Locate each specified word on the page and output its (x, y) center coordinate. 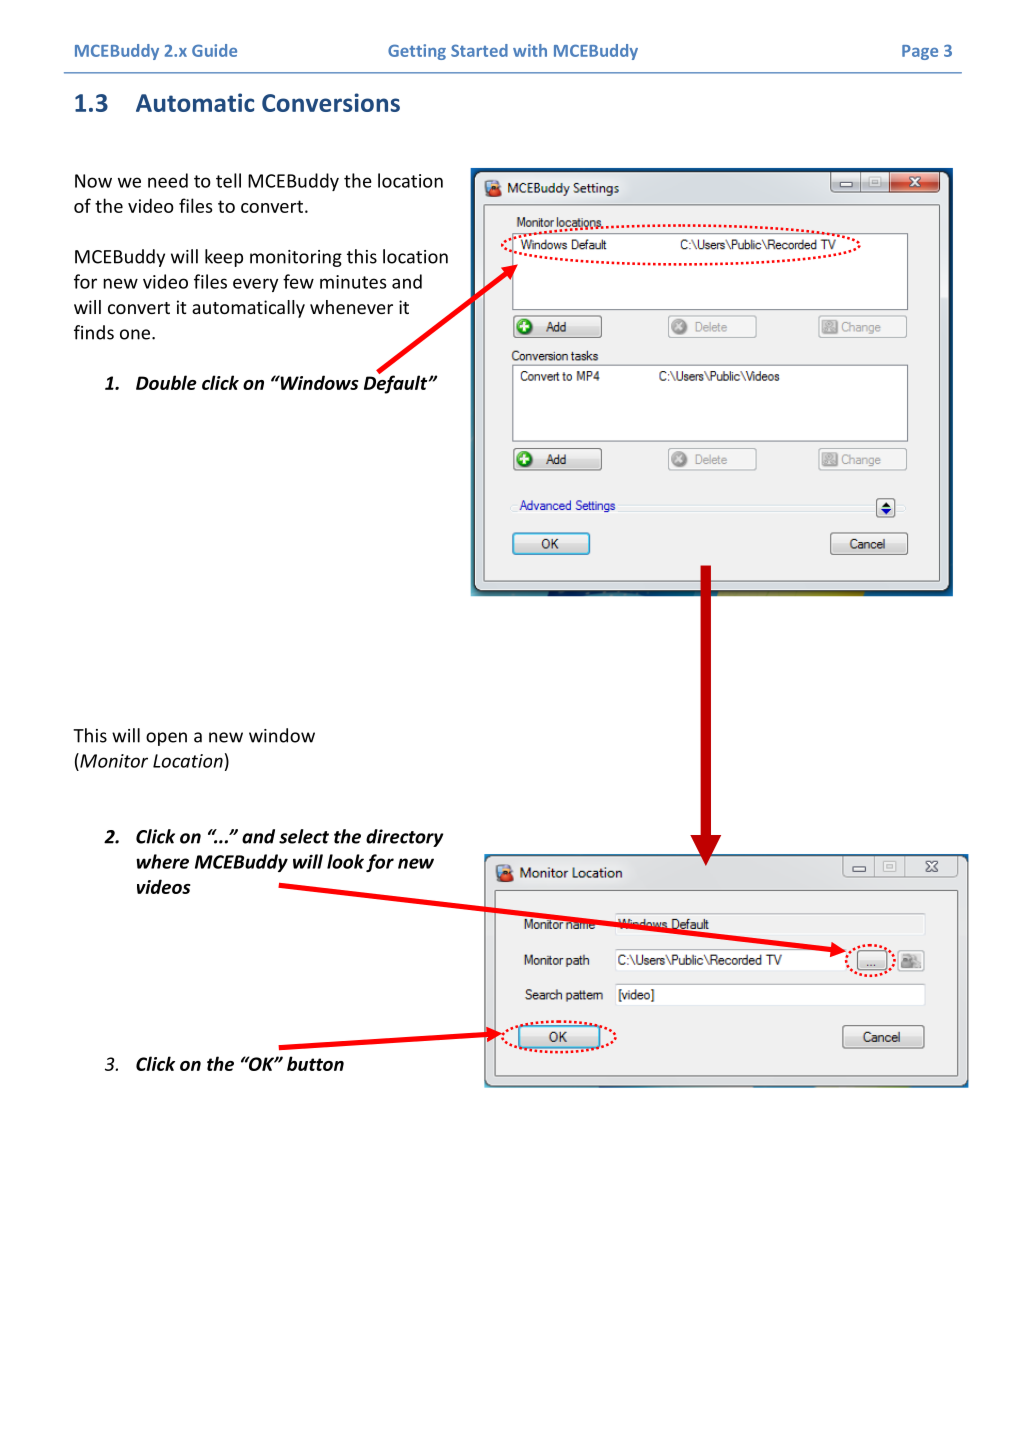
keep (224, 258)
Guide (214, 50)
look (345, 861)
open (166, 739)
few (298, 281)
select (304, 836)
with (530, 50)
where (162, 861)
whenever (351, 307)
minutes (353, 282)
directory (404, 838)
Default (397, 383)
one (136, 334)
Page (920, 52)
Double (166, 382)
